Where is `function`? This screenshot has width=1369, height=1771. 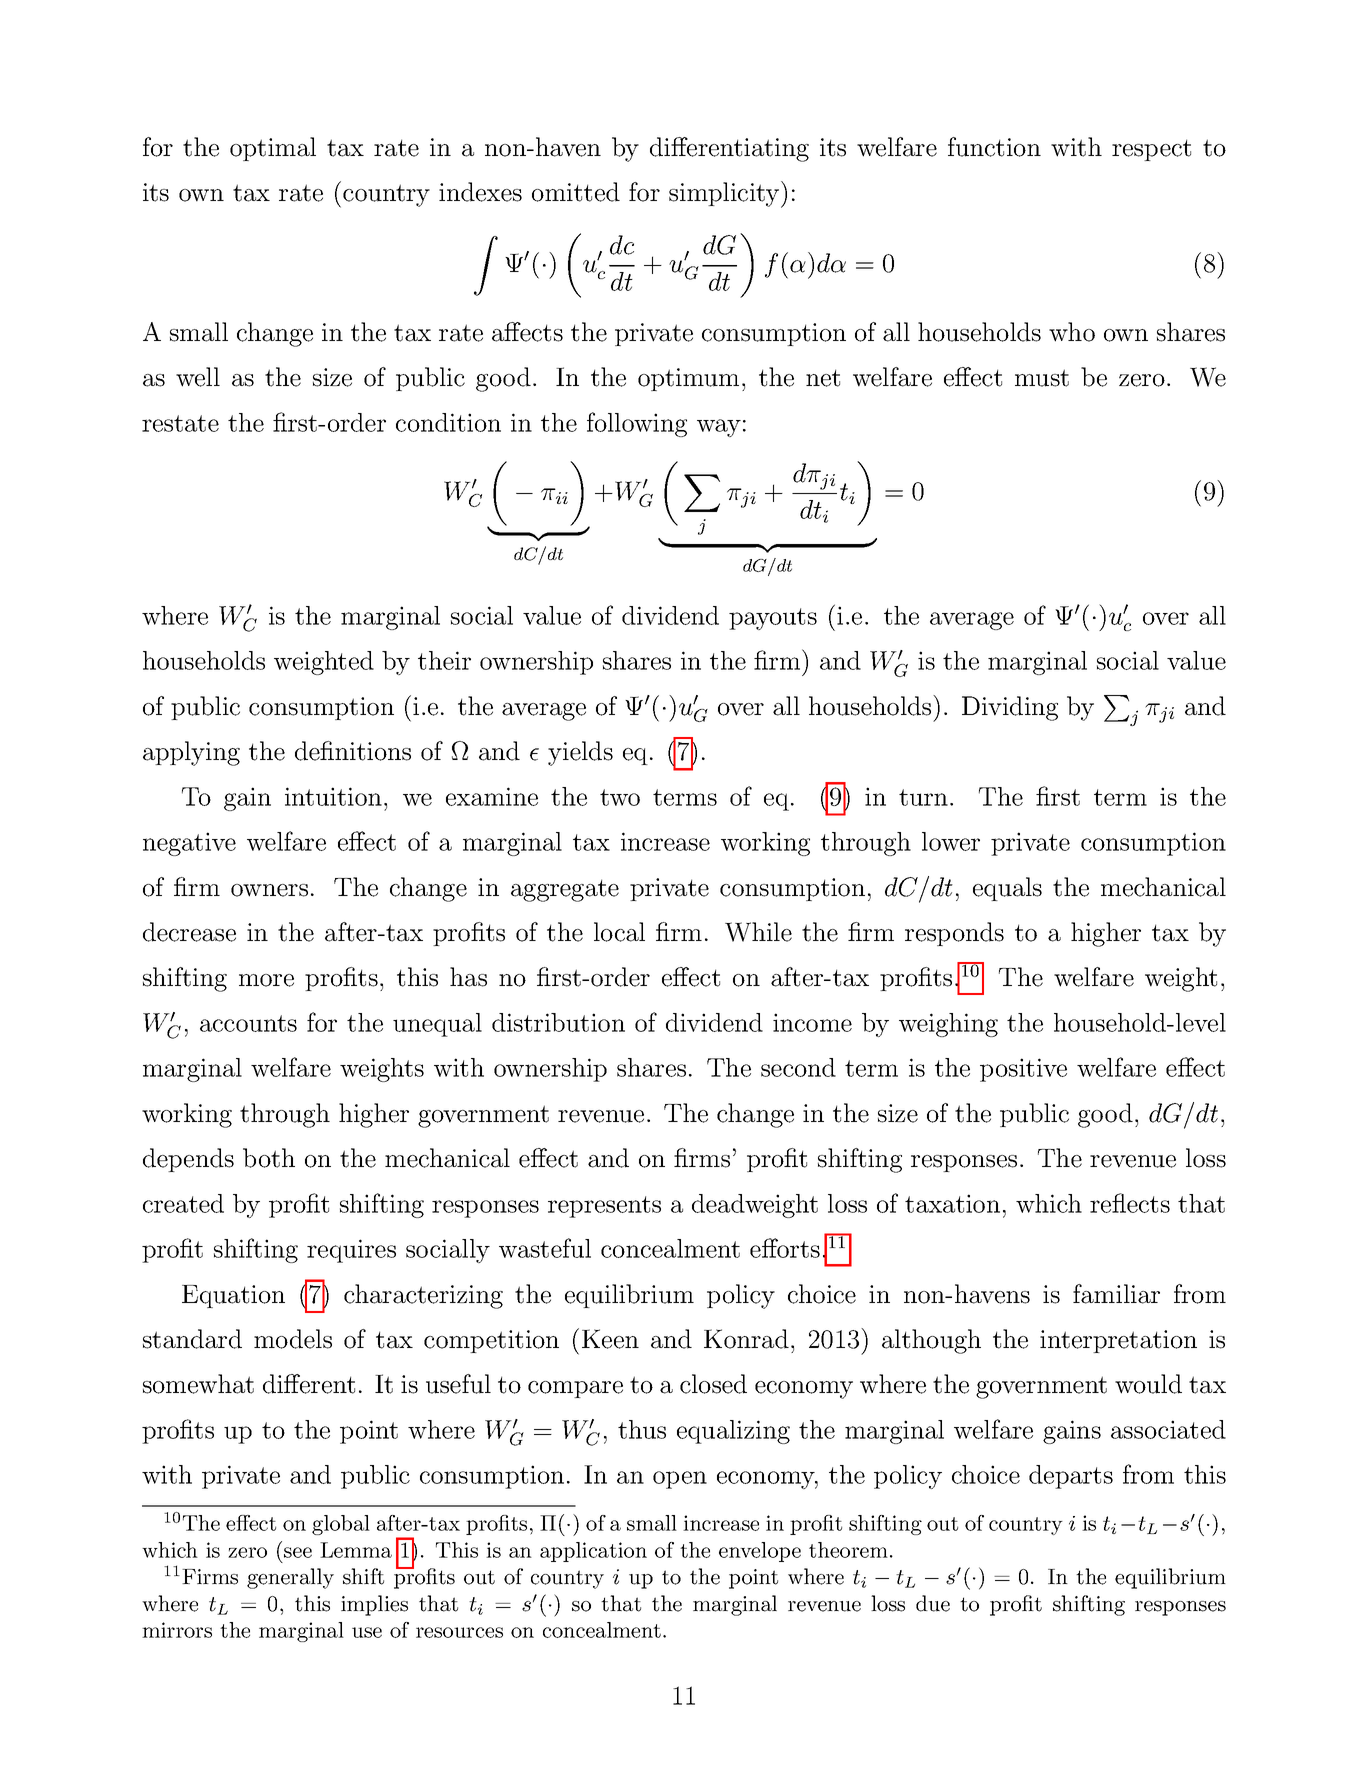 function is located at coordinates (994, 147).
